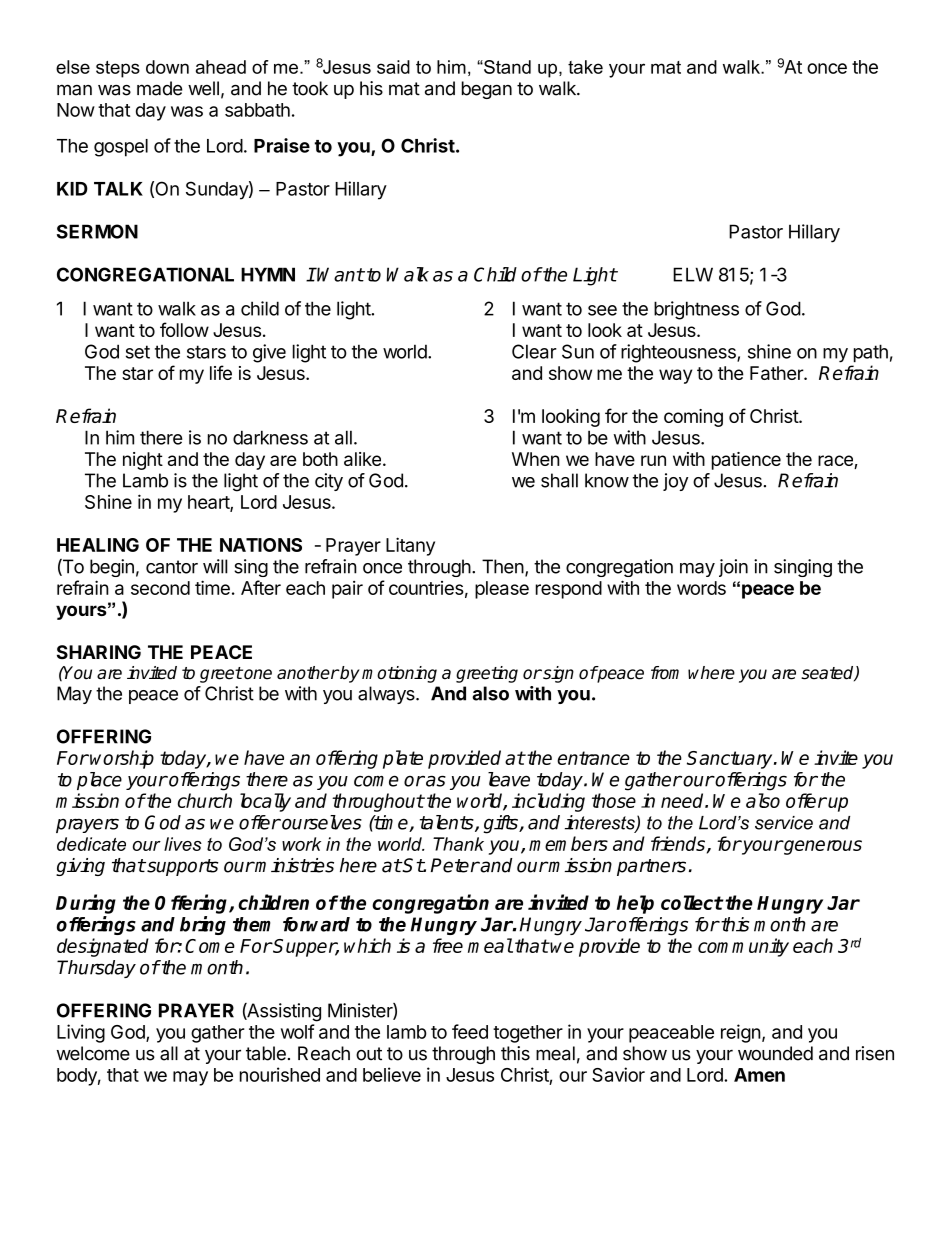 The width and height of the document is (952, 1233). I want to click on gifts, so click(502, 824).
